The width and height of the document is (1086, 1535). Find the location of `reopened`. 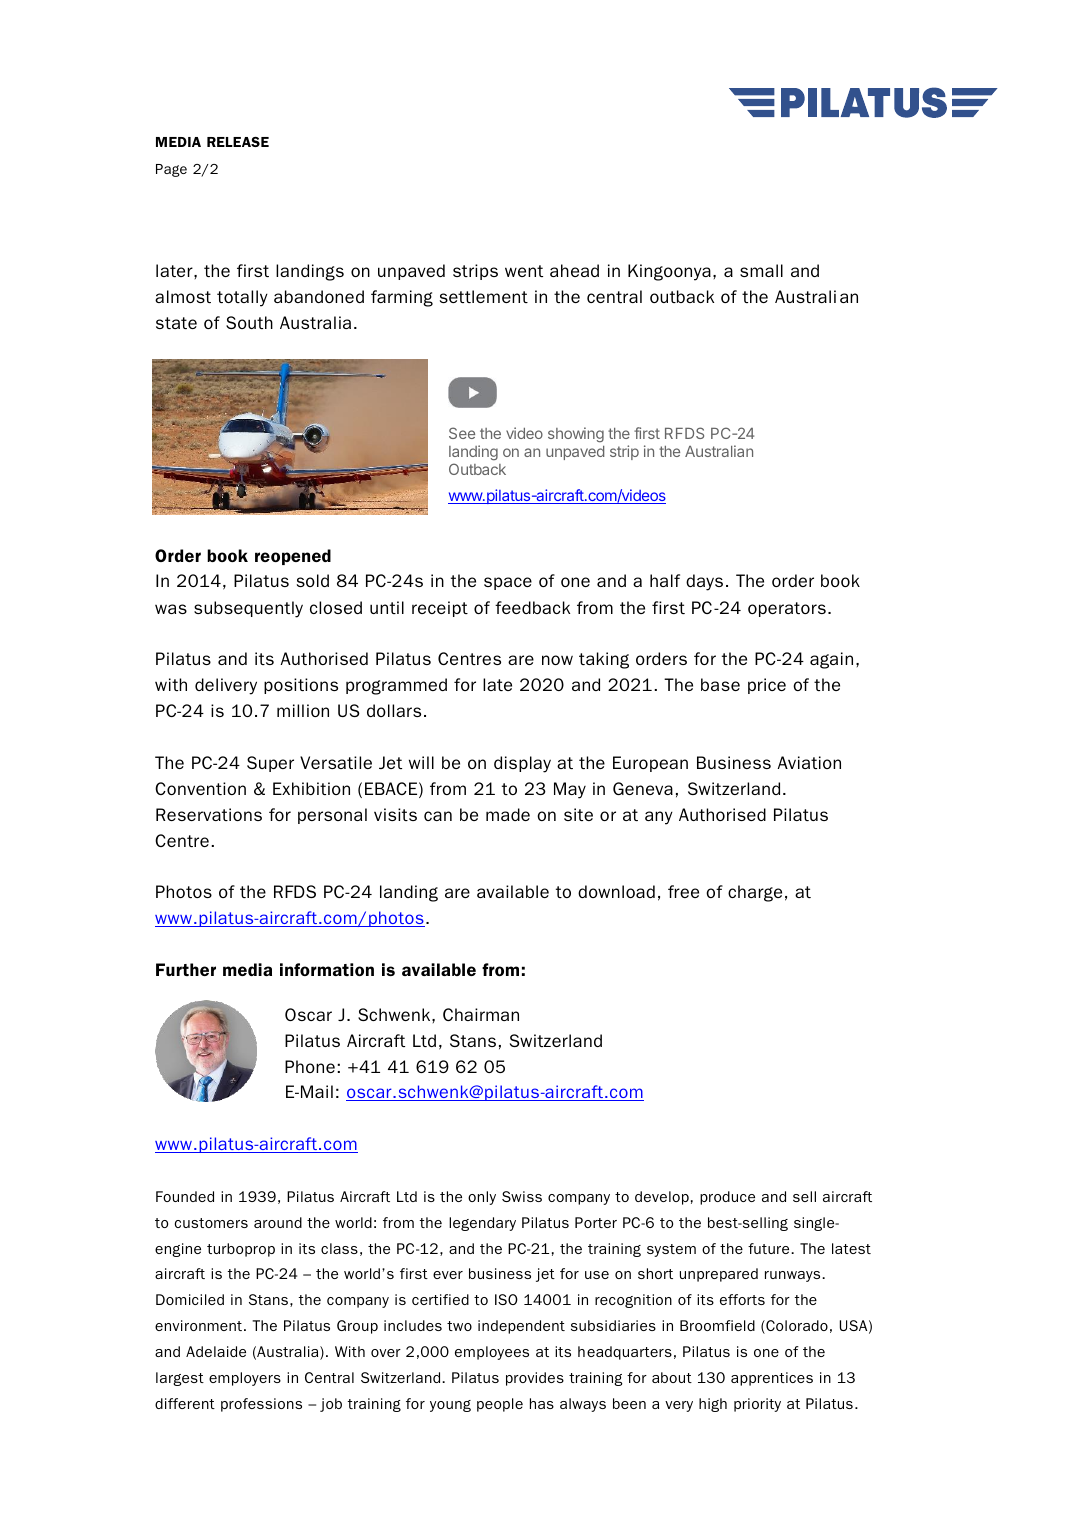

reopened is located at coordinates (293, 557).
